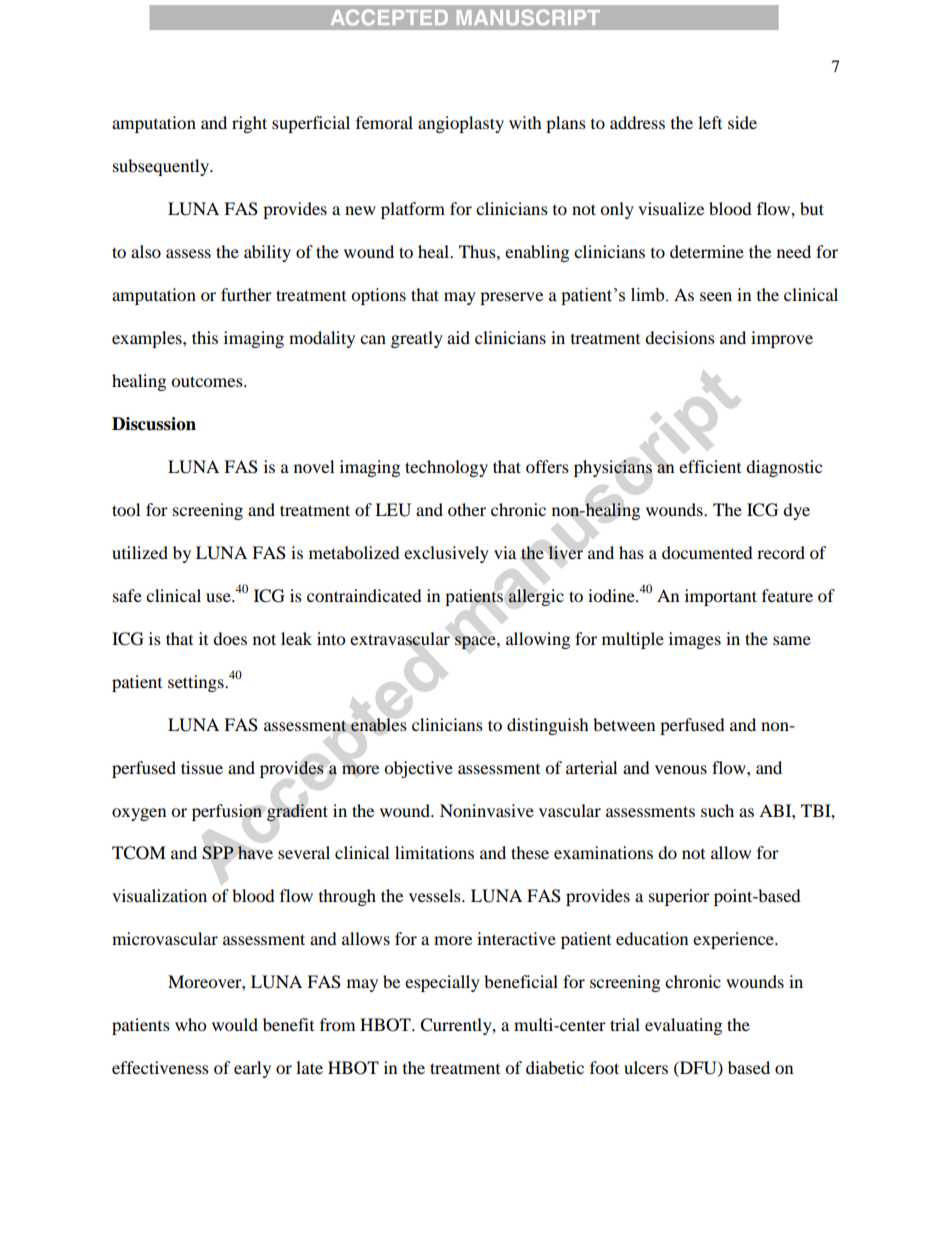  What do you see at coordinates (683, 1026) in the screenshot?
I see `evaluating` at bounding box center [683, 1026].
